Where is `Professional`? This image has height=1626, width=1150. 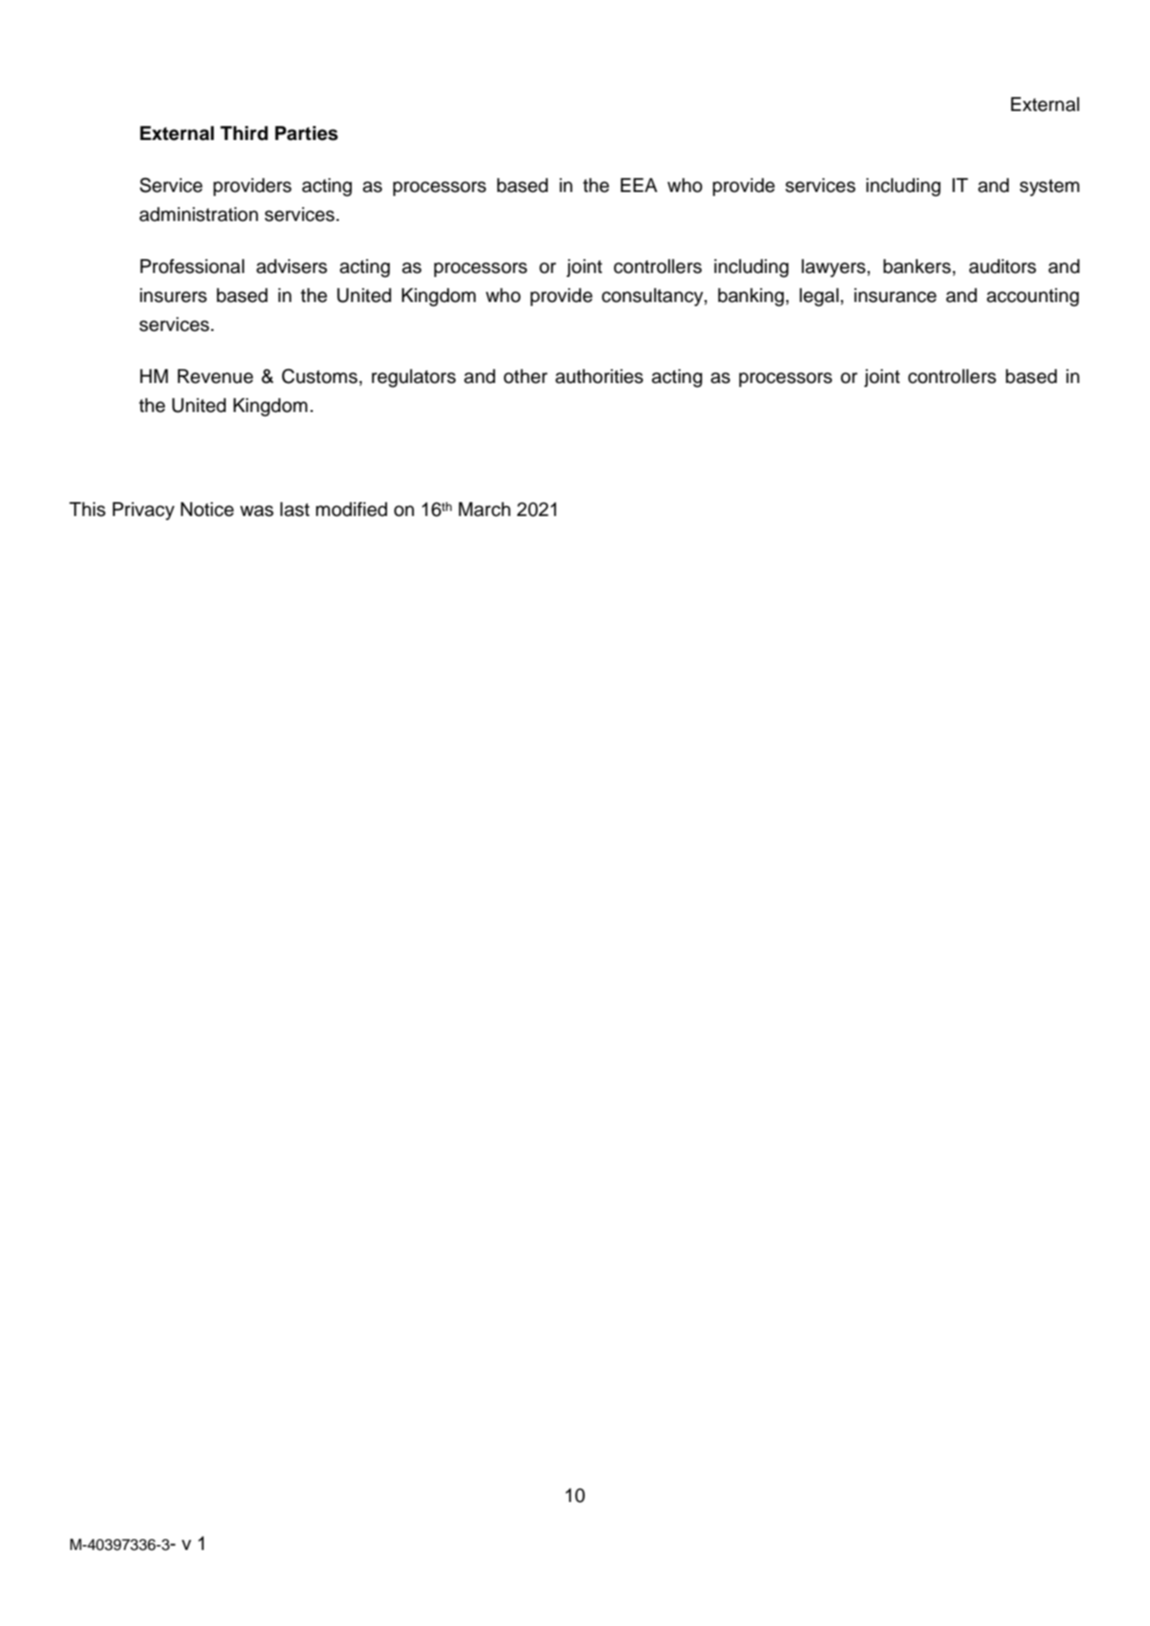 Professional is located at coordinates (192, 266).
